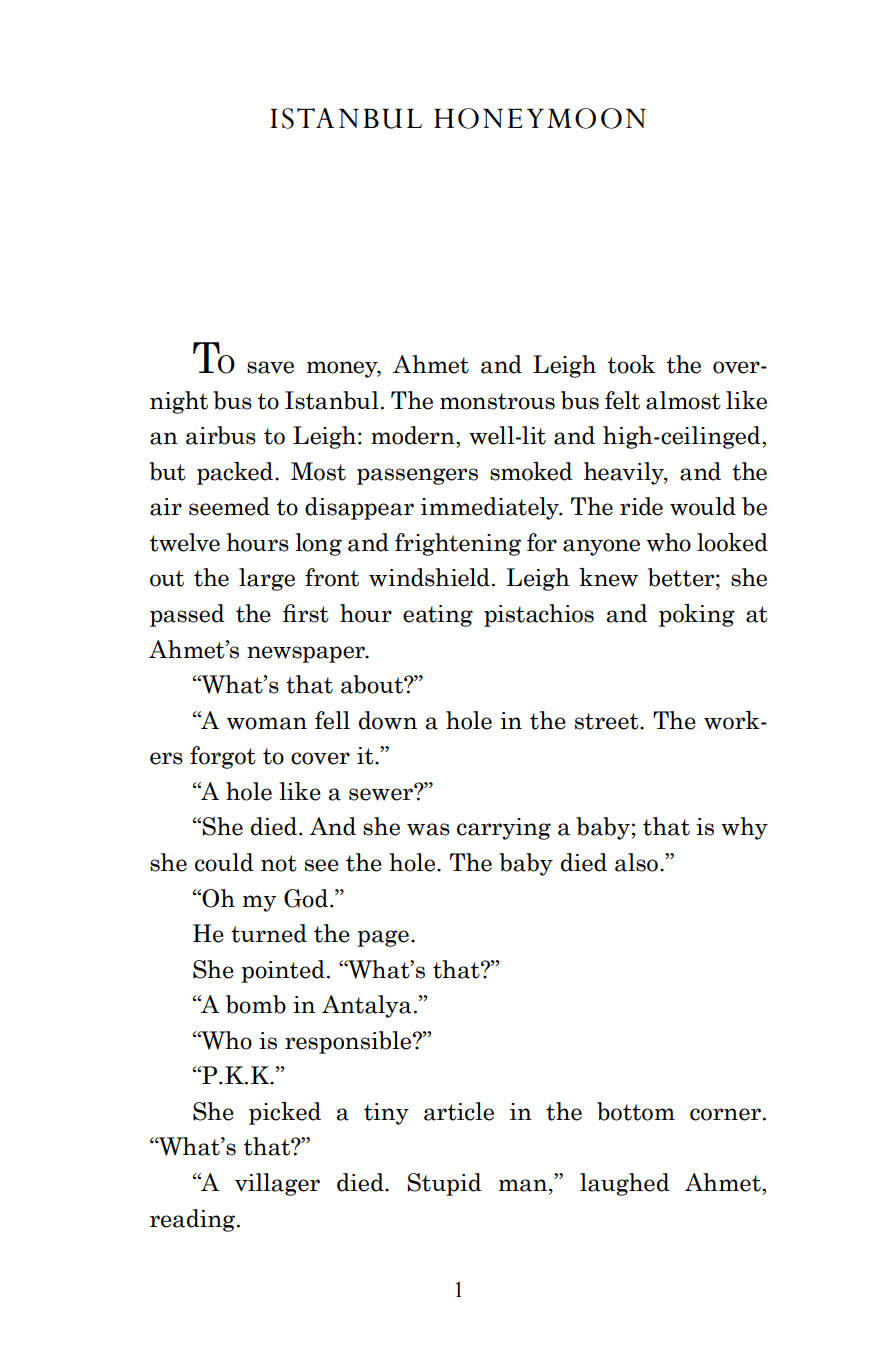 Image resolution: width=896 pixels, height=1366 pixels. What do you see at coordinates (277, 1184) in the screenshot?
I see `villager` at bounding box center [277, 1184].
